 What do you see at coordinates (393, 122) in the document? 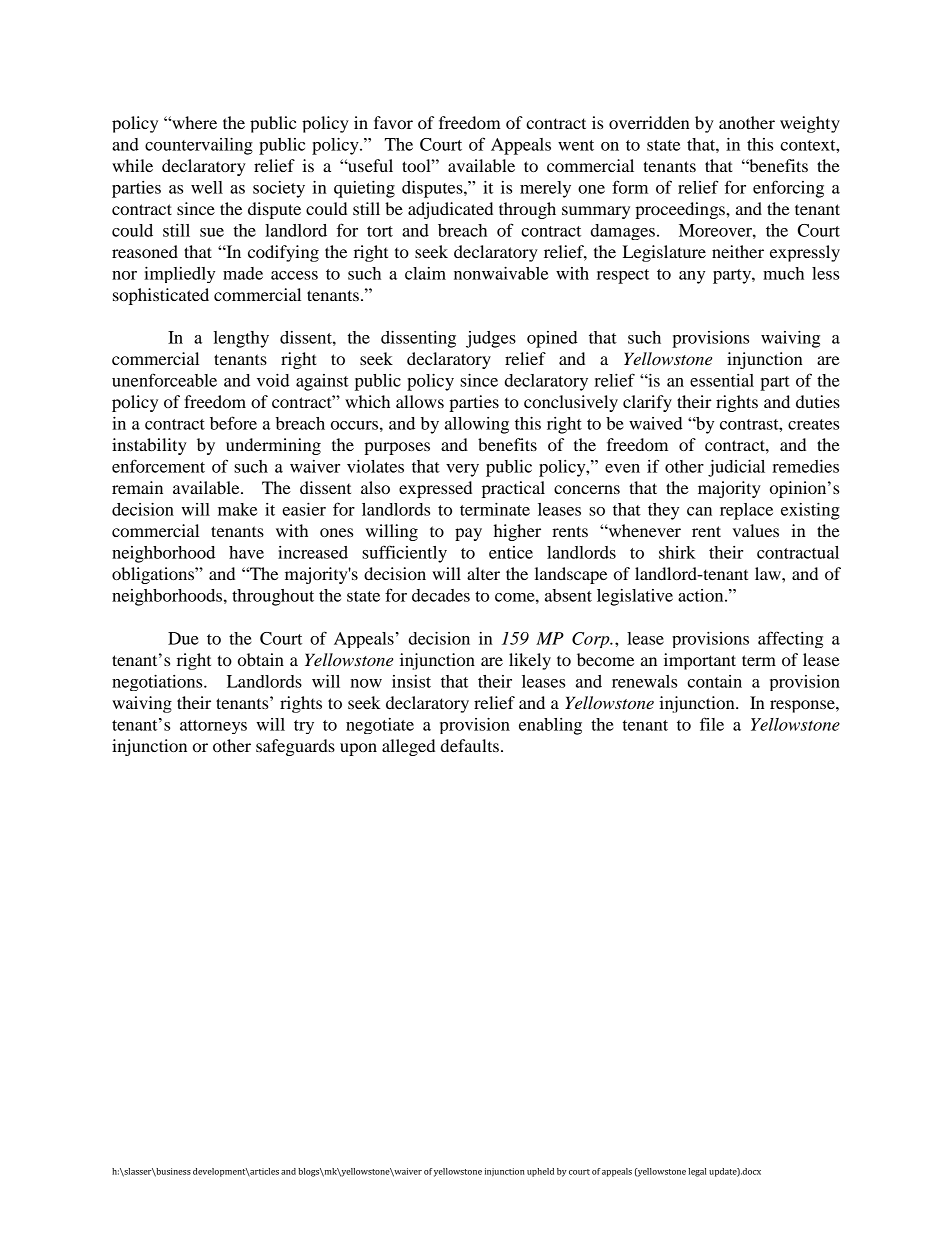
I see `favor` at bounding box center [393, 122].
